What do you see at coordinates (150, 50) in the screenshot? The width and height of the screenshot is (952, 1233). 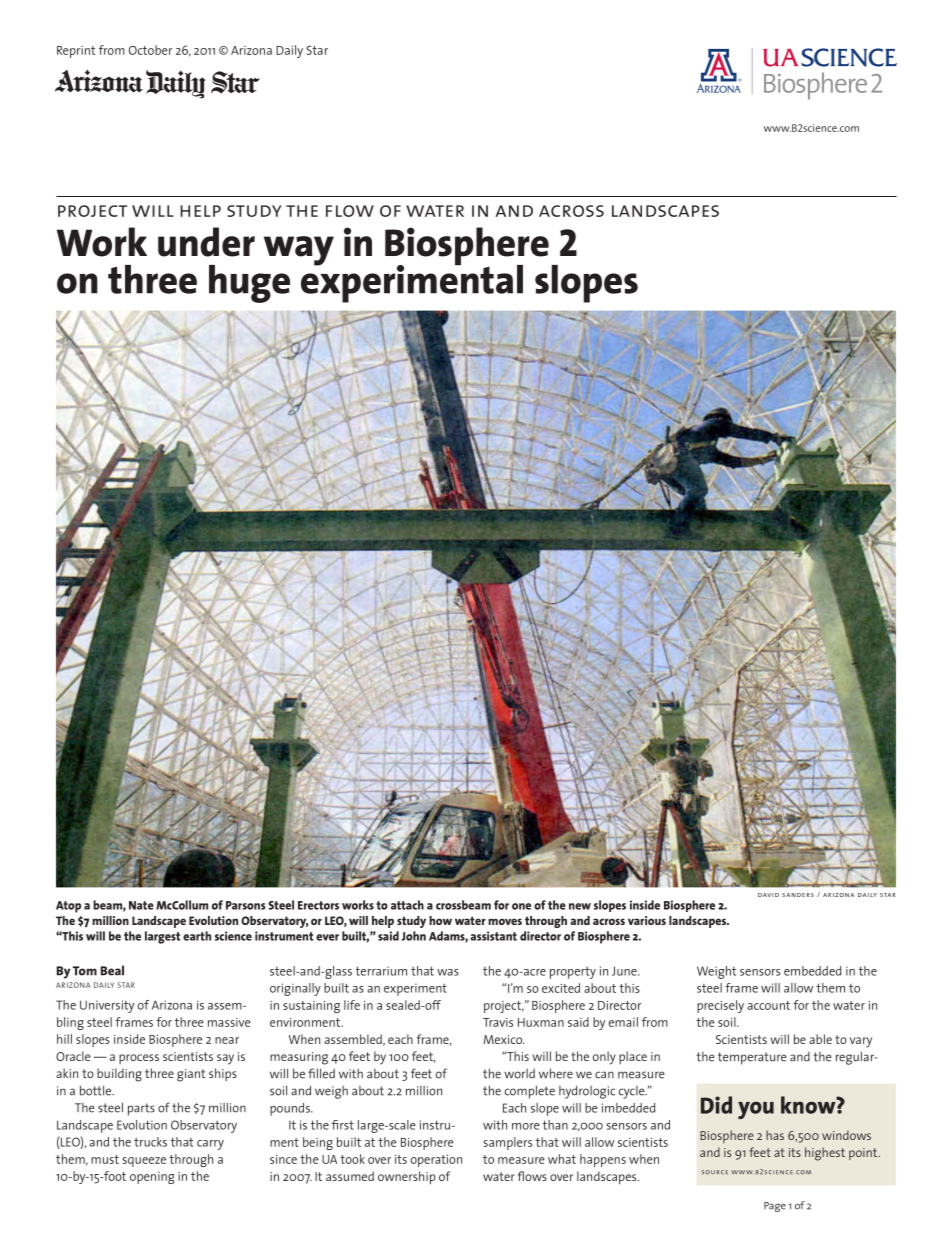 I see `October` at bounding box center [150, 50].
